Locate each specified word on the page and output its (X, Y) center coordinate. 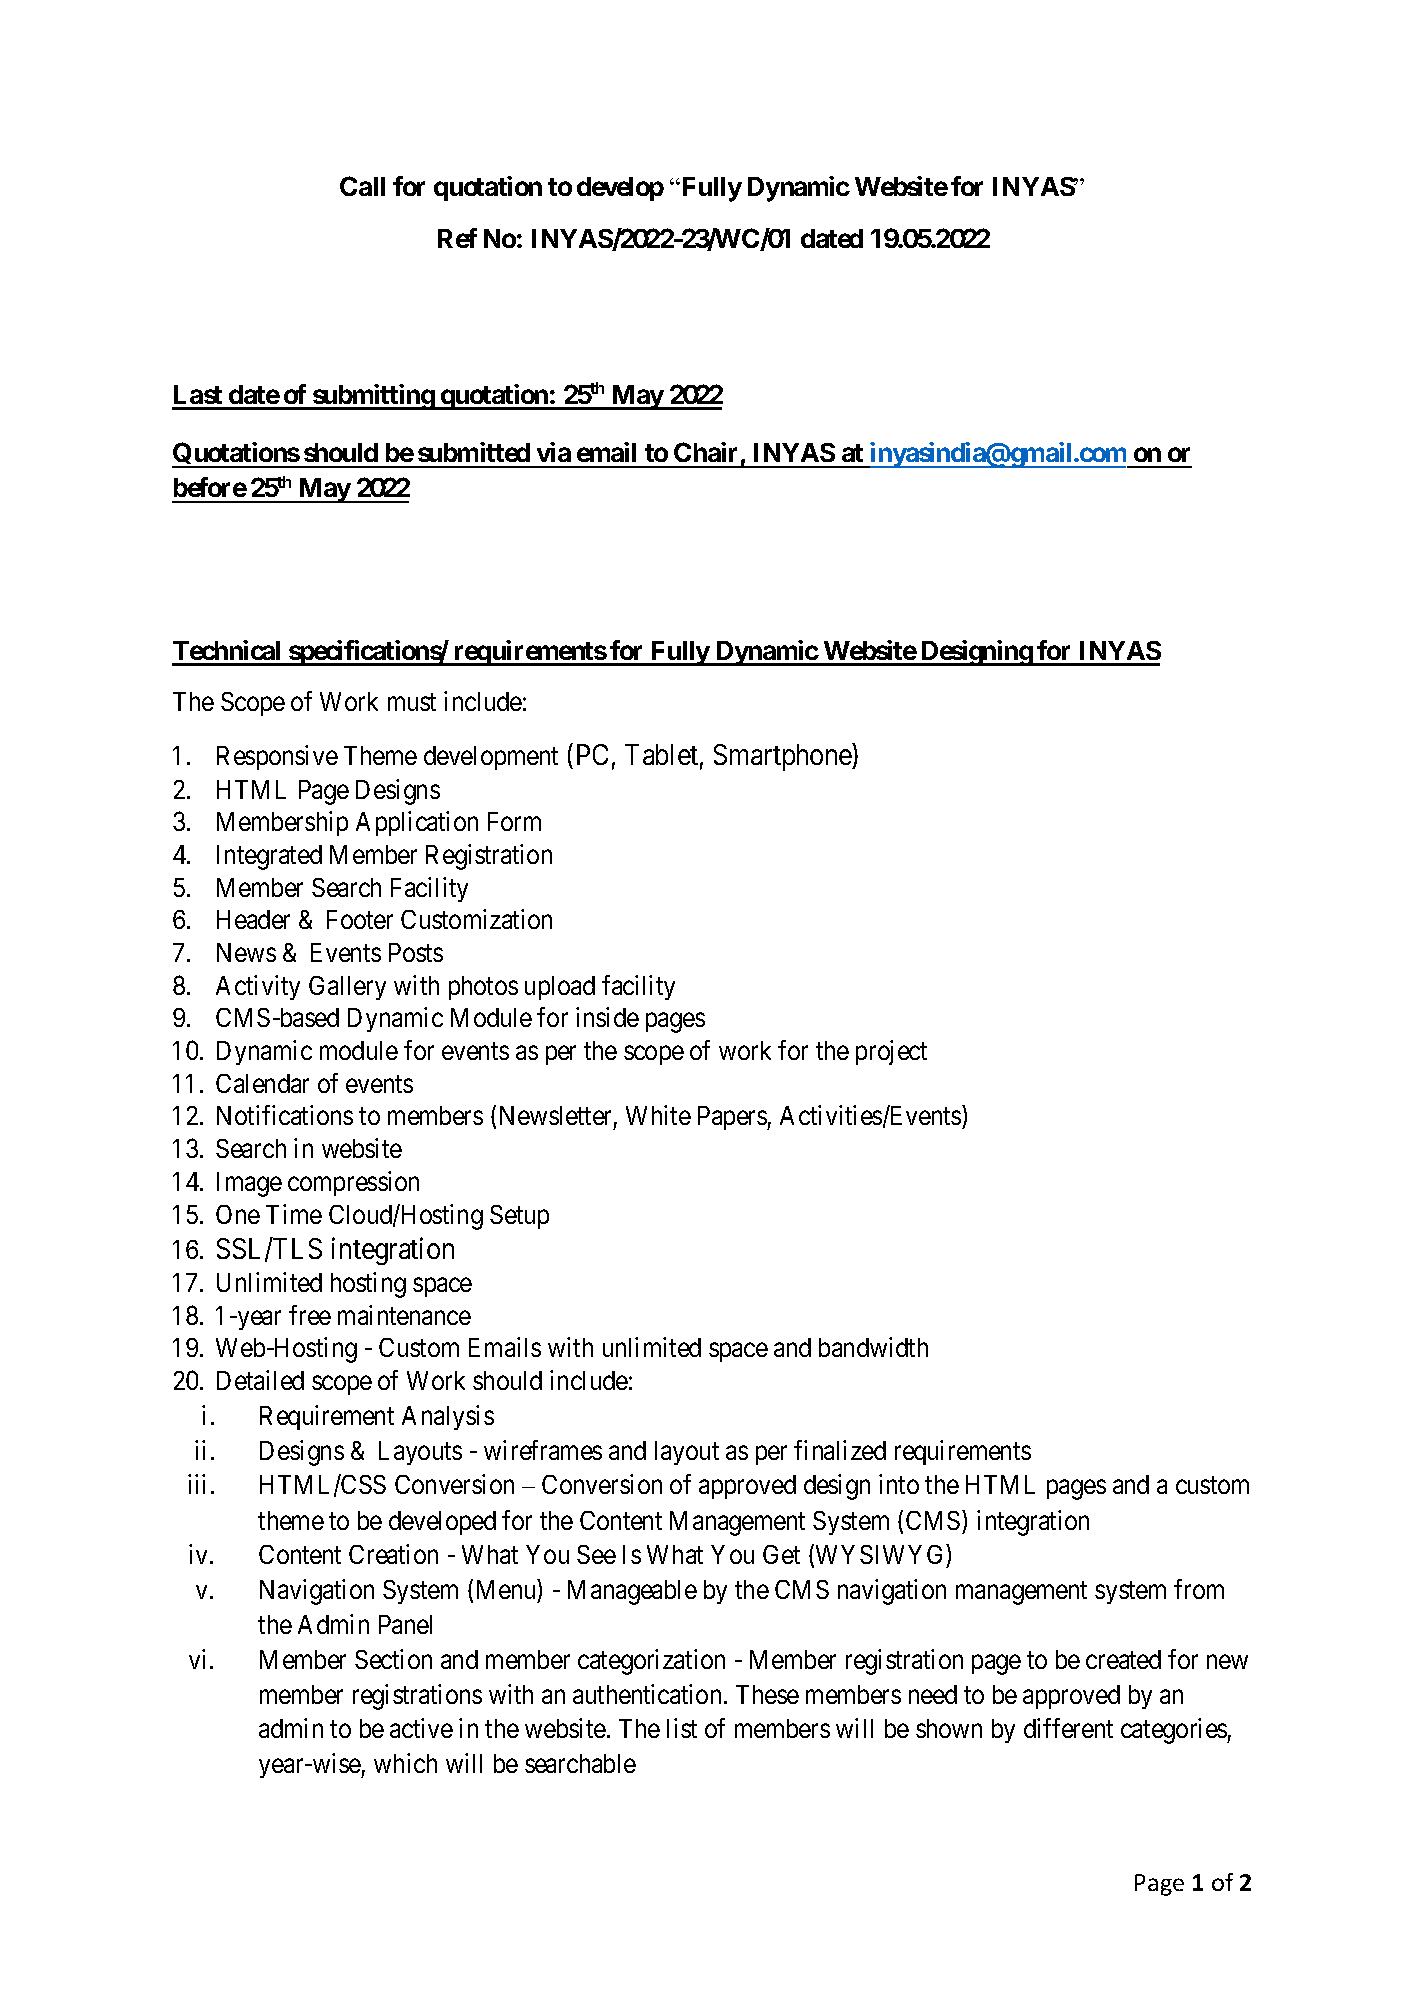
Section (393, 1659)
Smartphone (783, 757)
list (682, 1728)
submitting (373, 397)
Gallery (347, 988)
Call (362, 186)
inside (607, 1017)
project (891, 1052)
